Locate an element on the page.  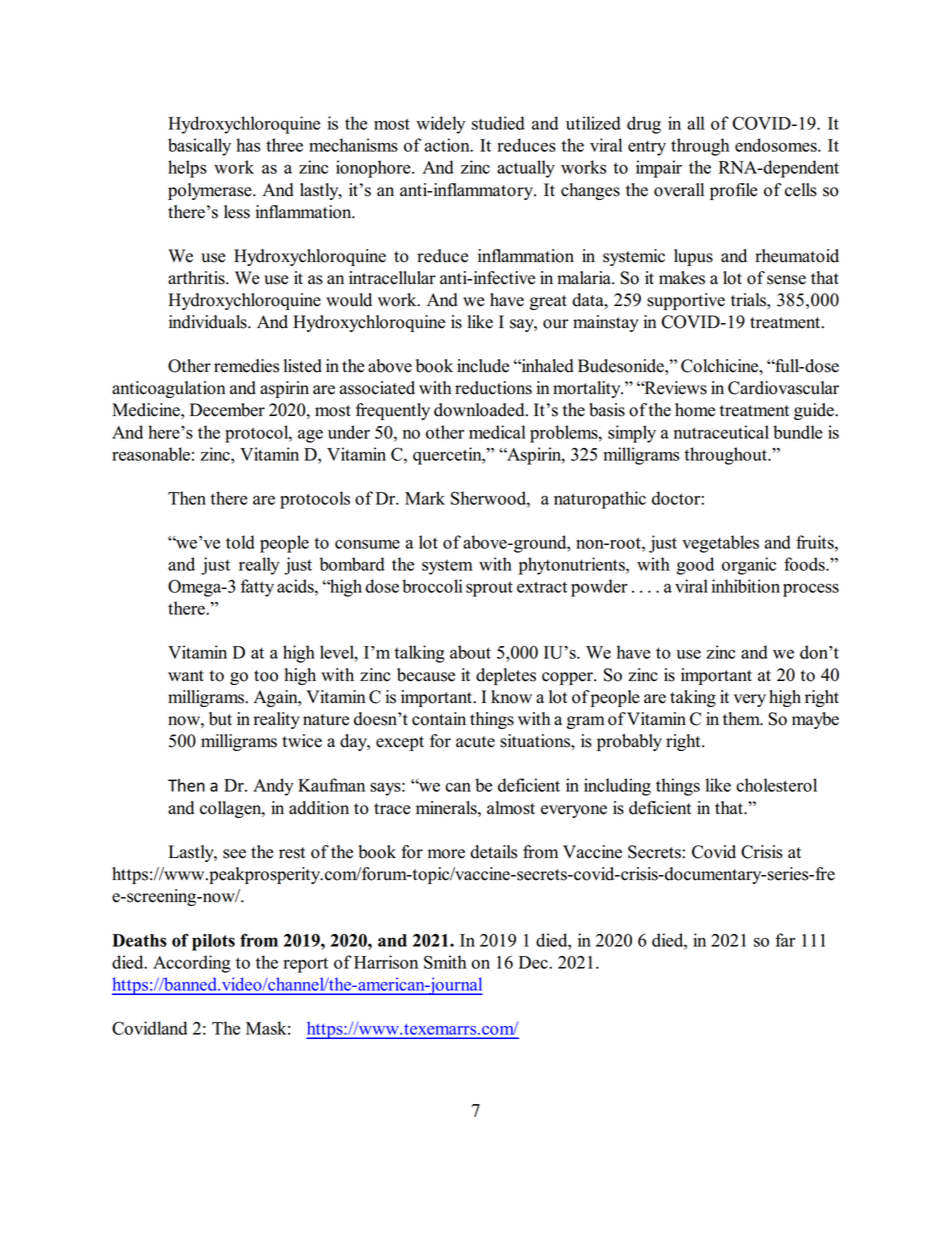
pilots is located at coordinates (213, 942).
